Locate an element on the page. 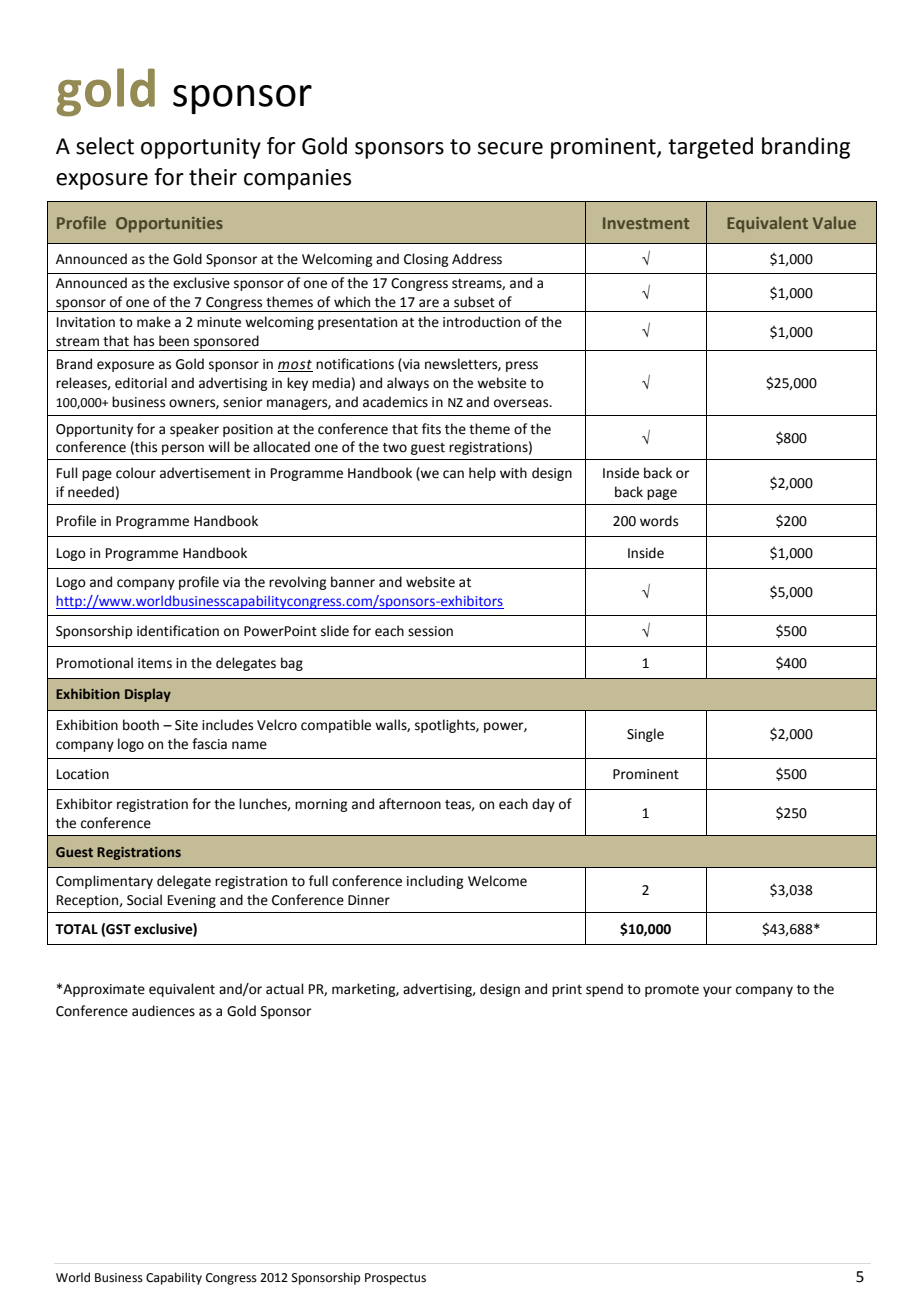 The height and width of the document is (1308, 924). Single is located at coordinates (645, 735).
